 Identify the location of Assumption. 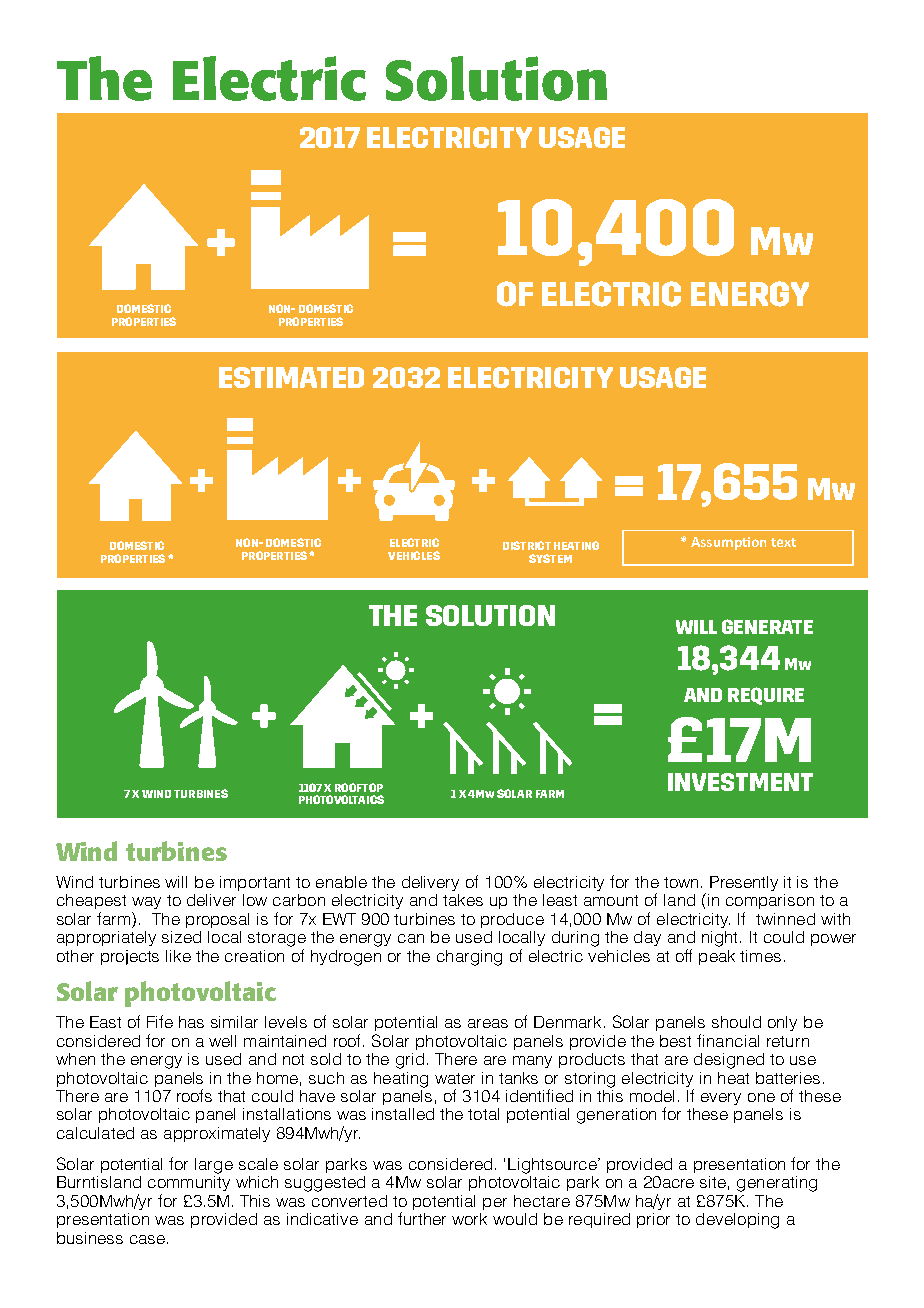
(728, 543).
